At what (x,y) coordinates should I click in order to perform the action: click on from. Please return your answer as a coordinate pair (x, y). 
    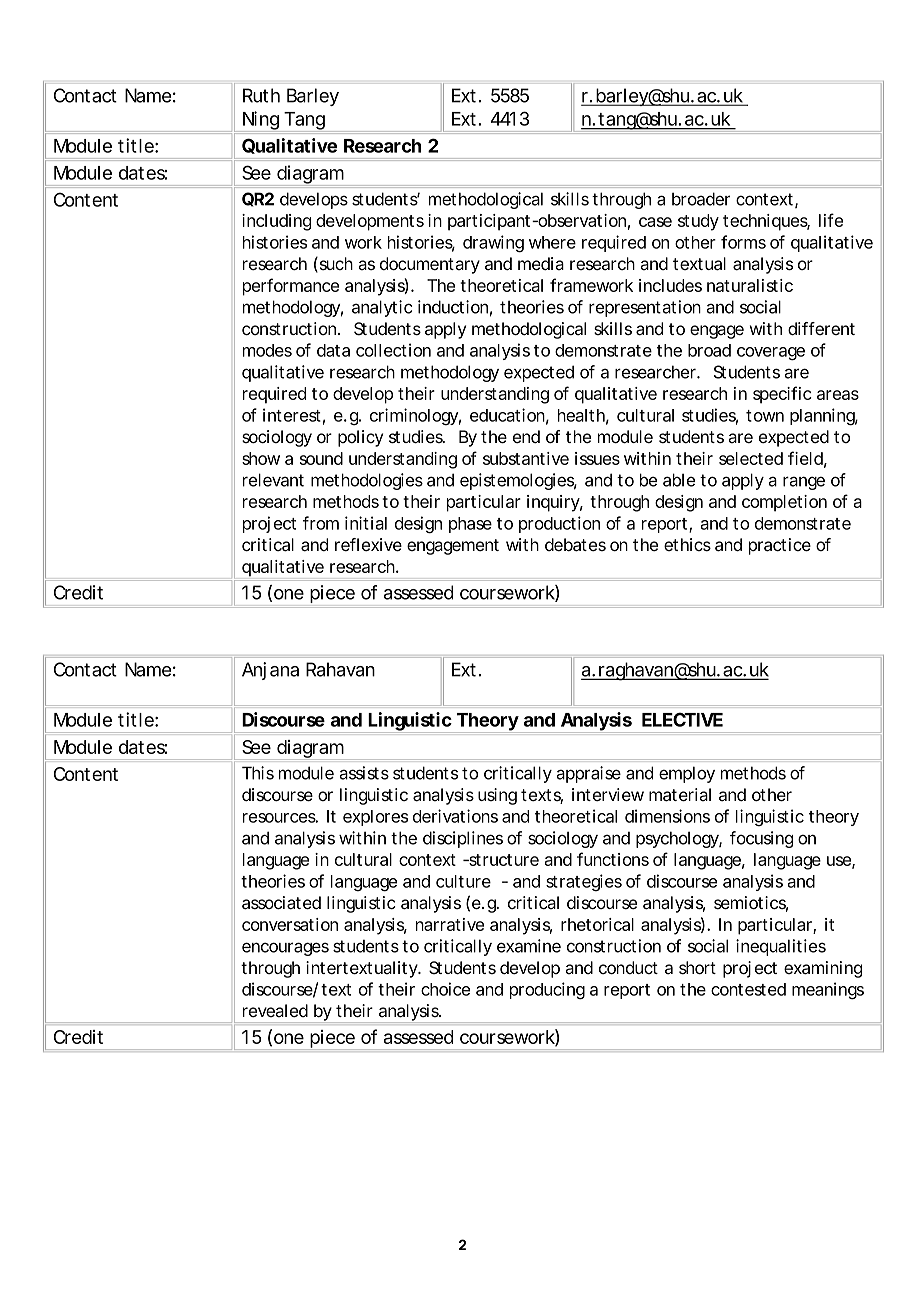
    Looking at the image, I should click on (321, 523).
